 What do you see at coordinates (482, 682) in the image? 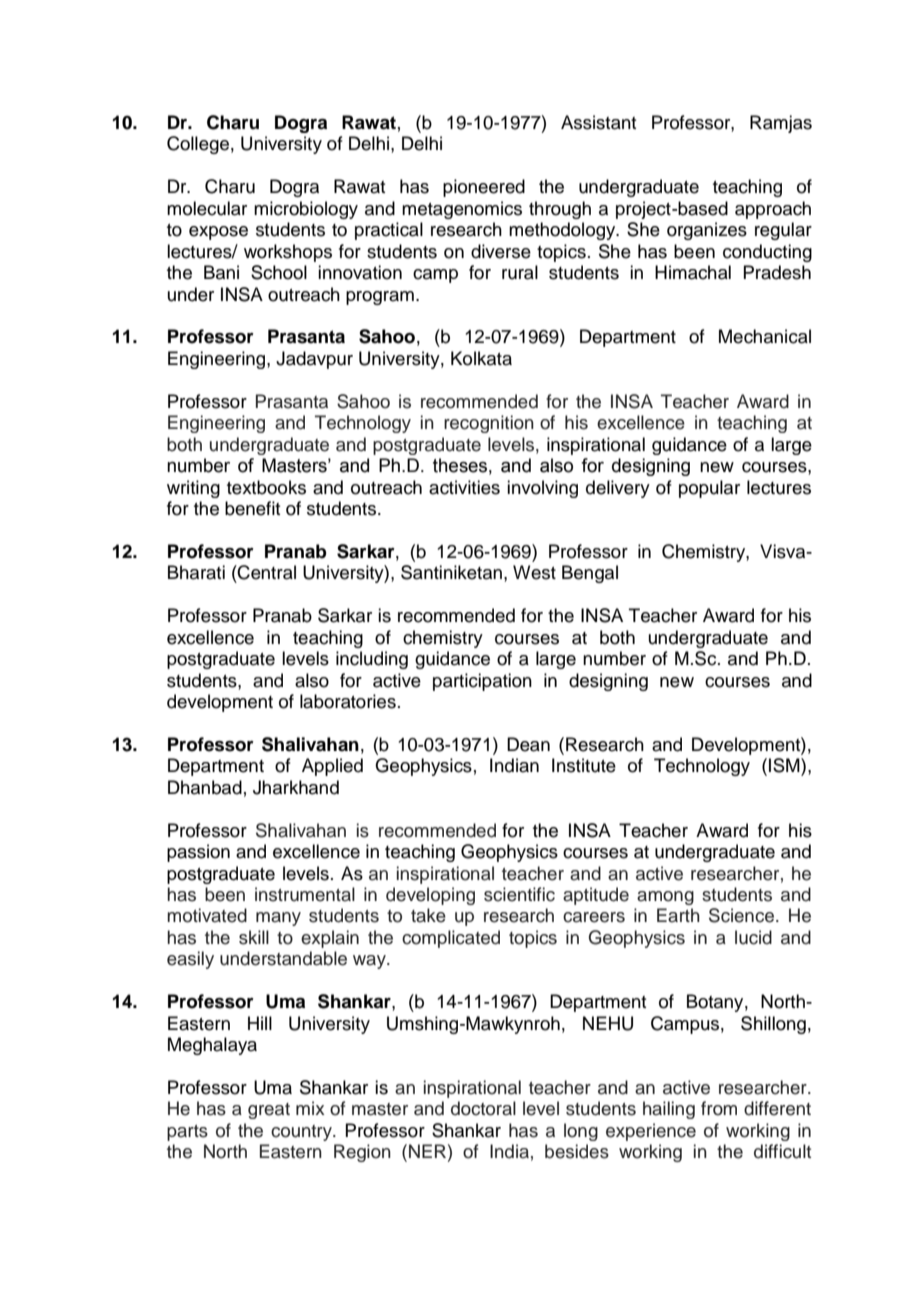
I see `participation` at bounding box center [482, 682].
